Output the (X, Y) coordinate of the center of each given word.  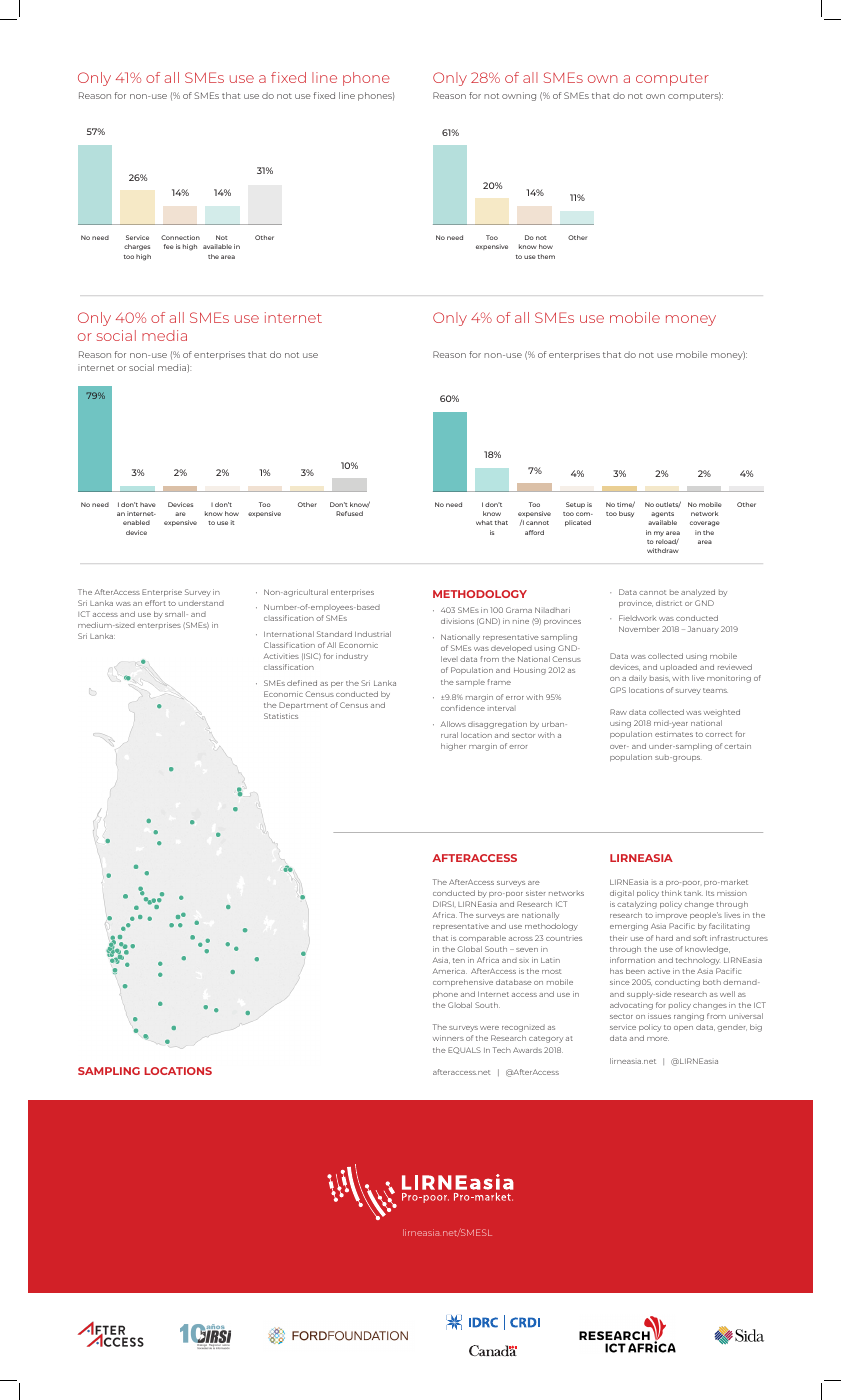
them (546, 256)
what (484, 522)
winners (448, 1038)
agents (662, 515)
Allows (453, 724)
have (148, 504)
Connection (180, 237)
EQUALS (464, 1050)
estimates (674, 734)
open (683, 1028)
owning (519, 96)
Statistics (281, 716)
